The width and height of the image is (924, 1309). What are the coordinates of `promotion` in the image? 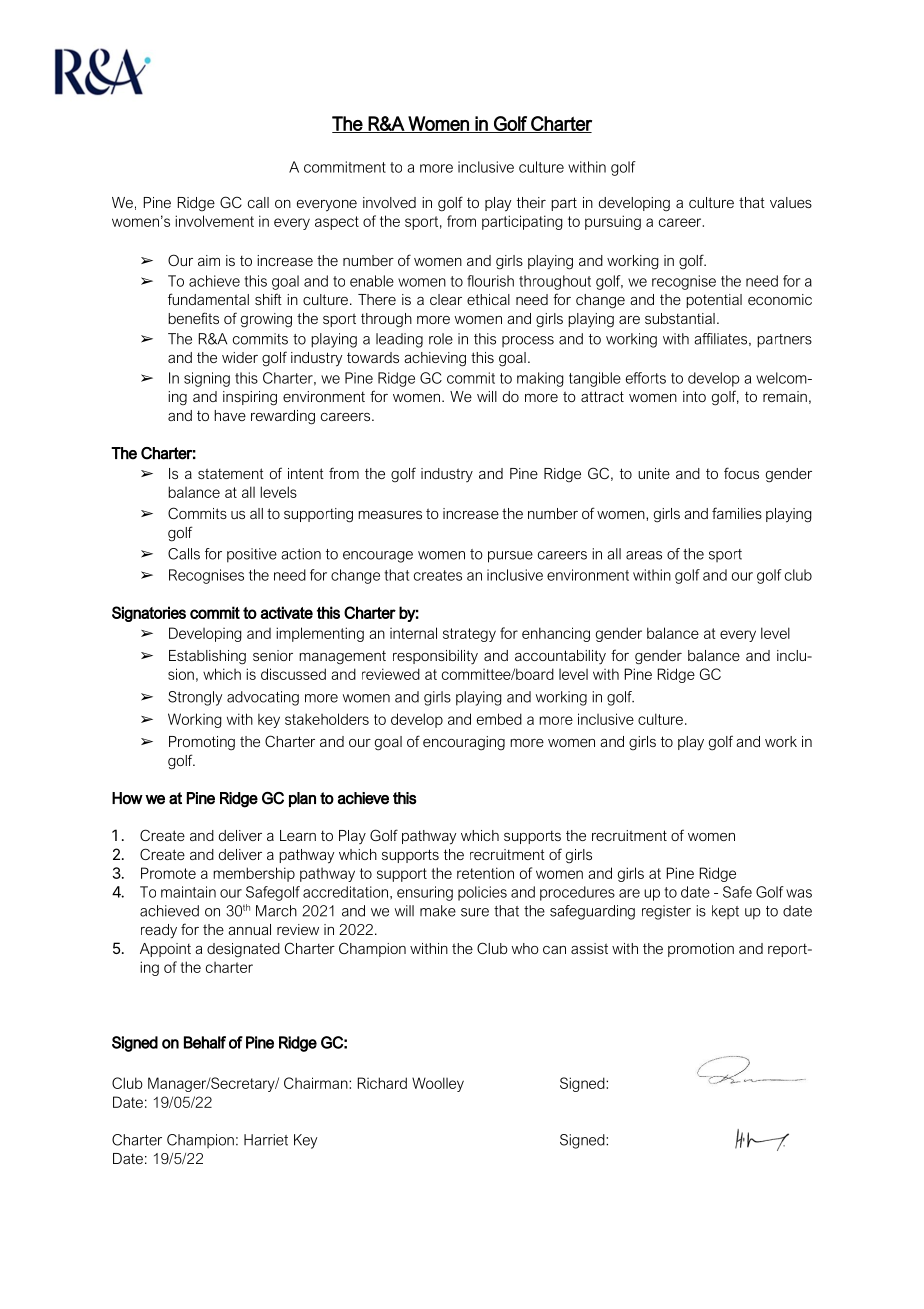 It's located at (701, 950).
